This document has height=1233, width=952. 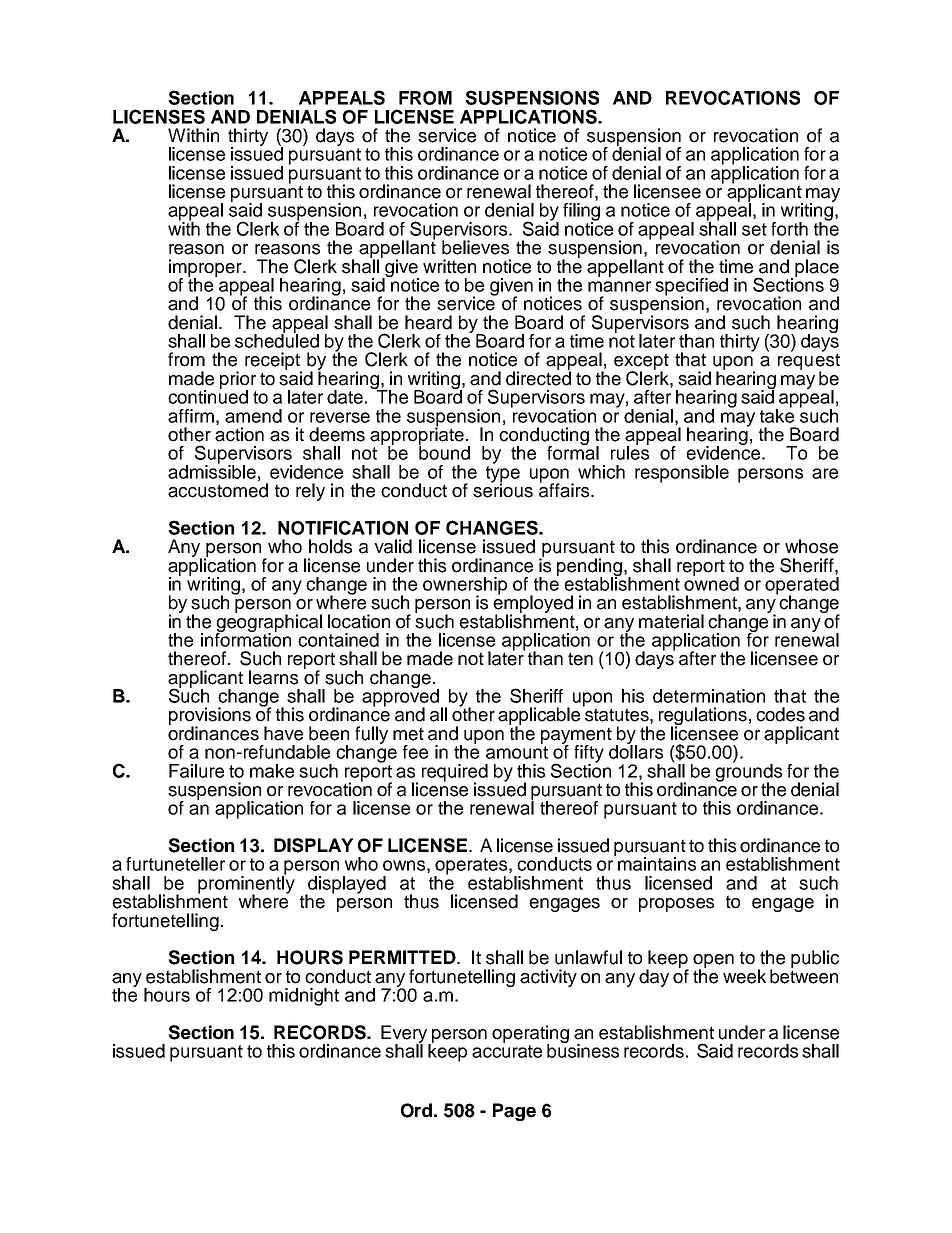 What do you see at coordinates (588, 957) in the document?
I see `unlawful` at bounding box center [588, 957].
